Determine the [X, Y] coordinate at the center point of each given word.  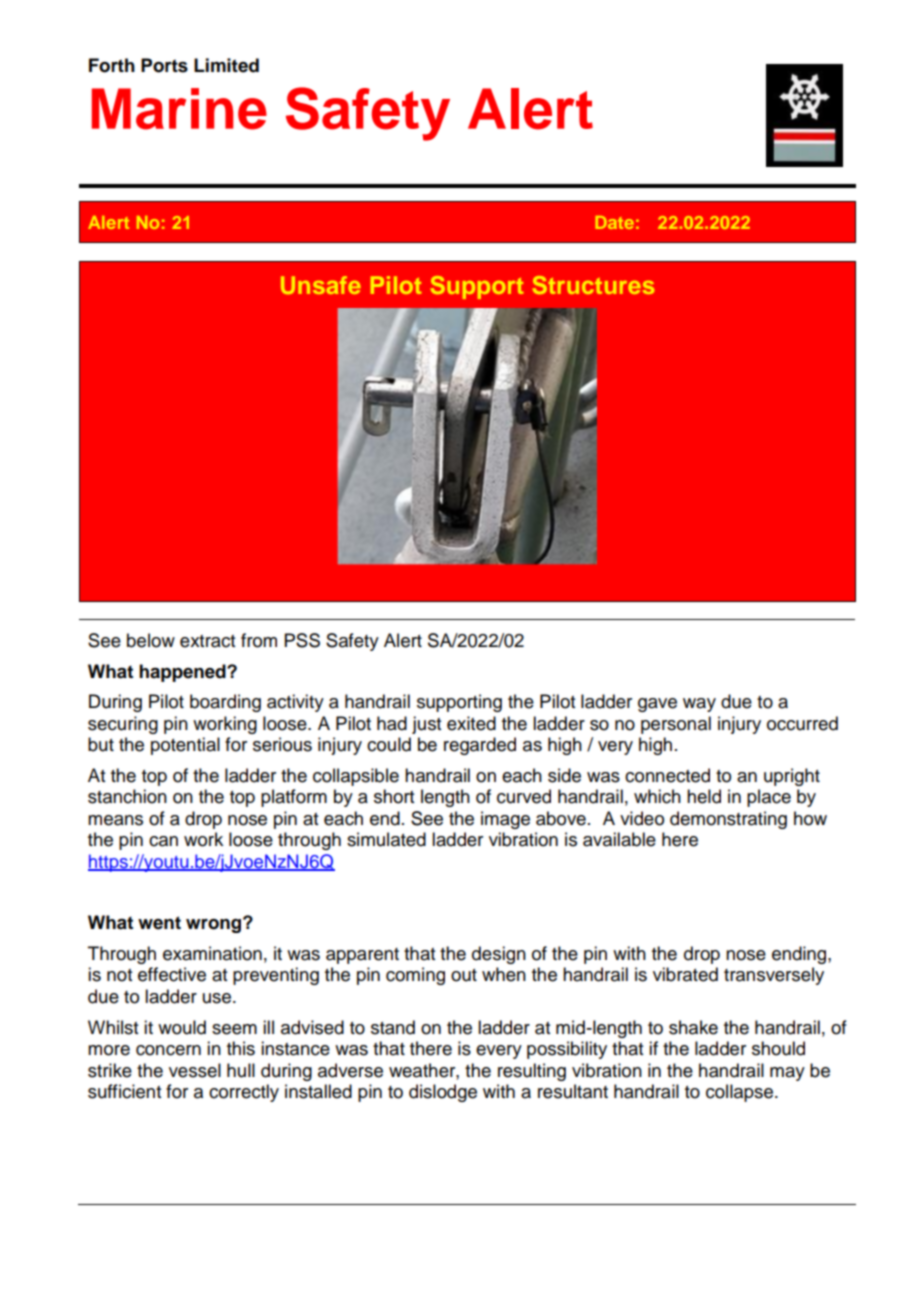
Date [614, 222]
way [699, 705]
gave [657, 705]
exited [471, 723]
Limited [226, 65]
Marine [179, 109]
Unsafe [321, 285]
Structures [593, 285]
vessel [195, 1070]
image [505, 820]
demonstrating [728, 820]
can [163, 841]
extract [207, 641]
